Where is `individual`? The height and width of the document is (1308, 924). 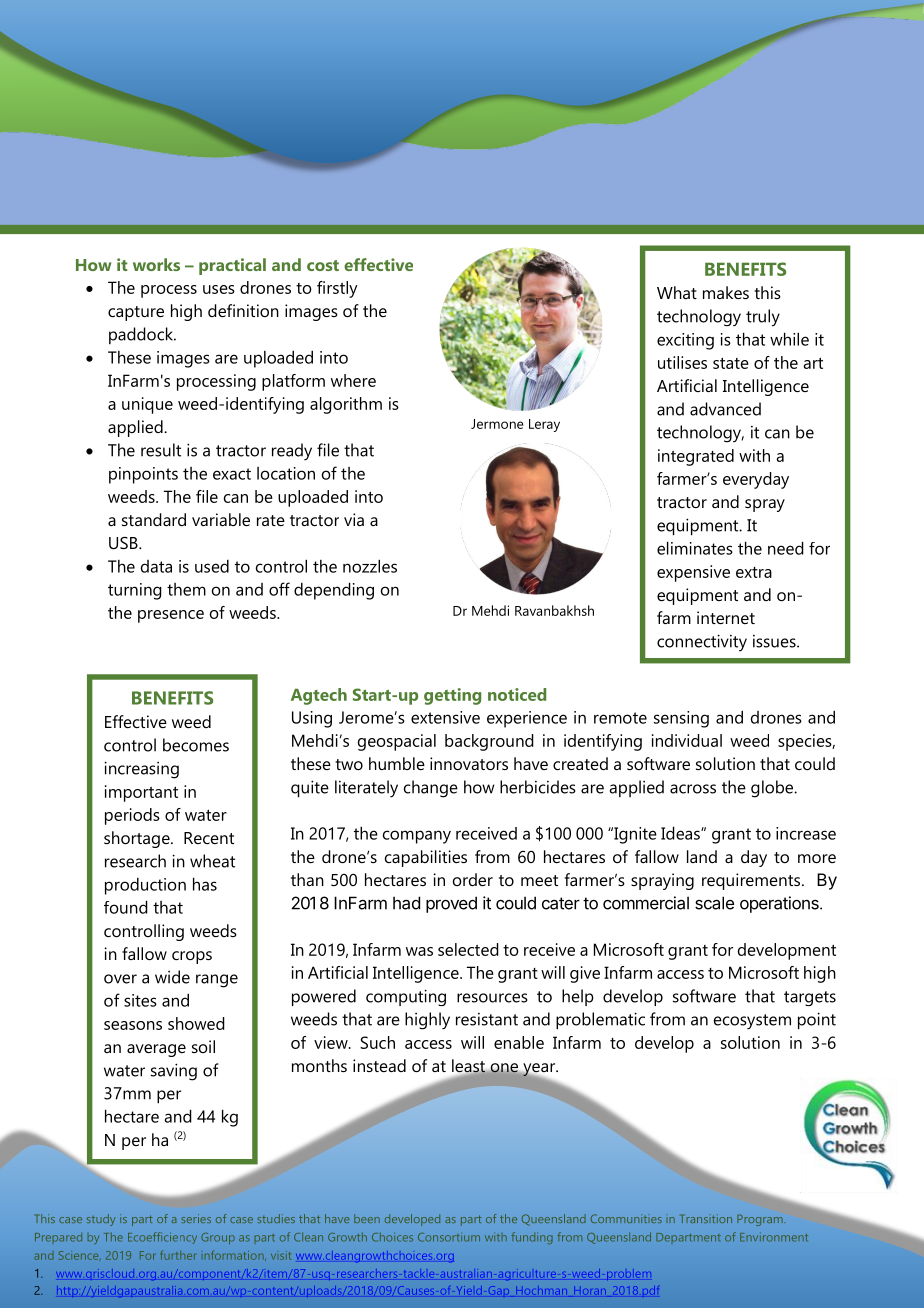 individual is located at coordinates (687, 740).
